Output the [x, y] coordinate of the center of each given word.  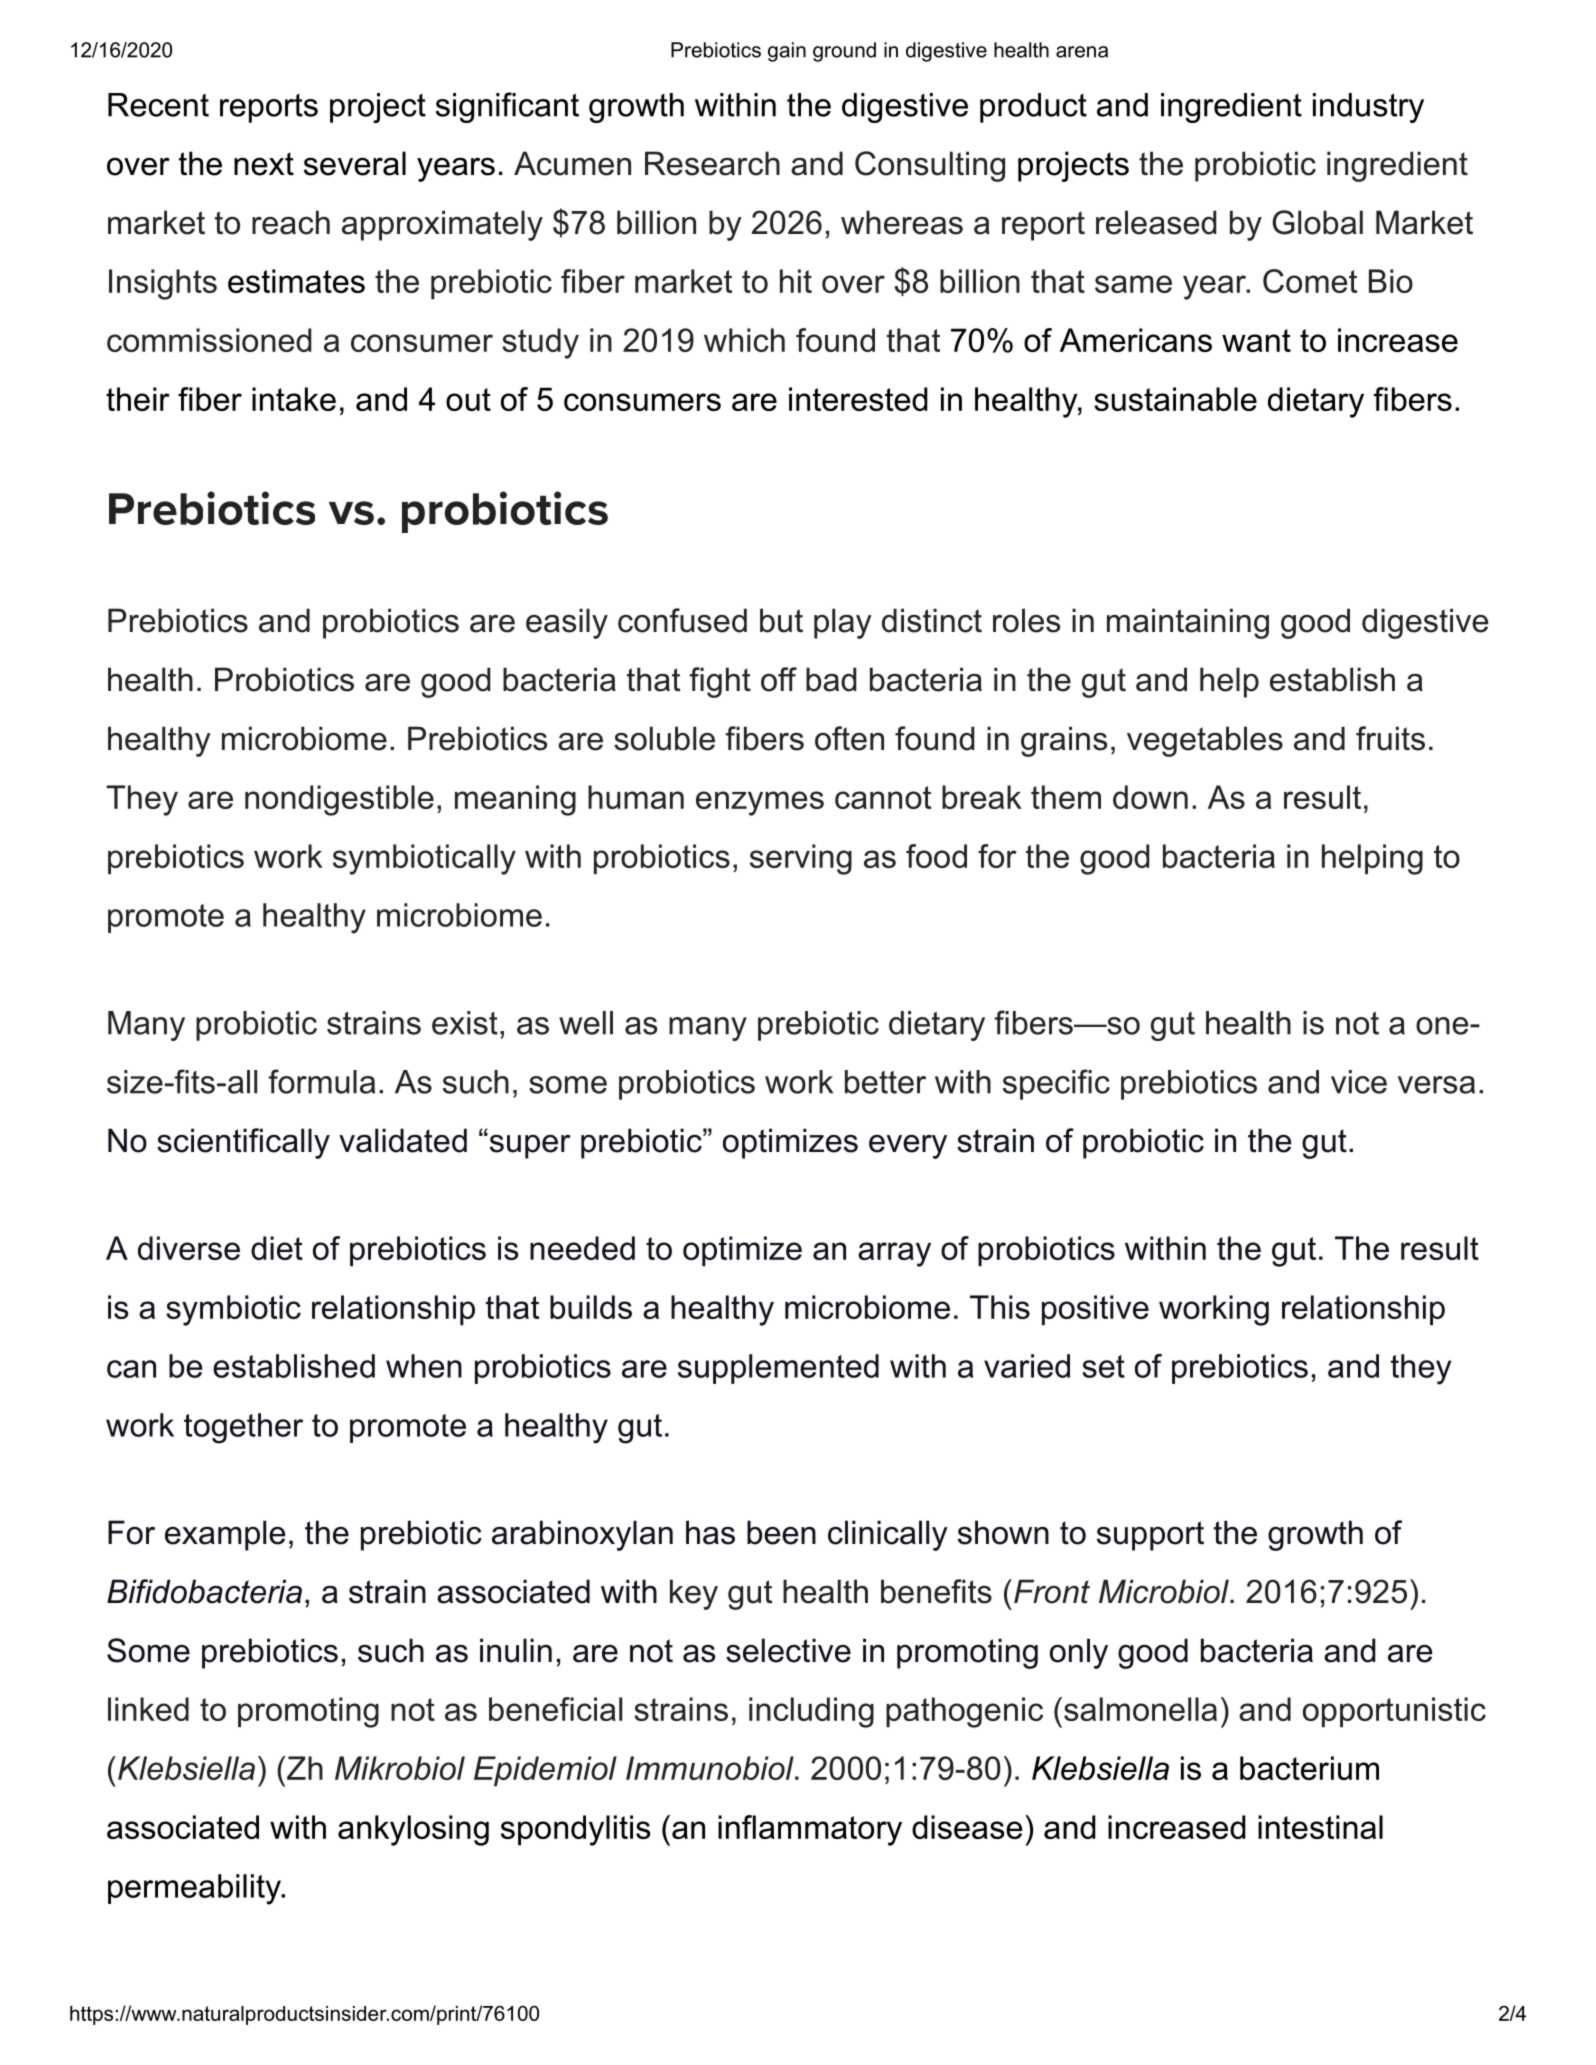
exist [465, 1023]
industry [1368, 108]
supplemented [778, 1369]
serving [801, 859]
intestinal [1320, 1827]
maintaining [1188, 623]
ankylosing [413, 1830]
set [1103, 1366]
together [243, 1428]
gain [787, 52]
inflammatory [810, 1830]
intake [294, 399]
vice [1359, 1082]
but [781, 620]
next [264, 164]
